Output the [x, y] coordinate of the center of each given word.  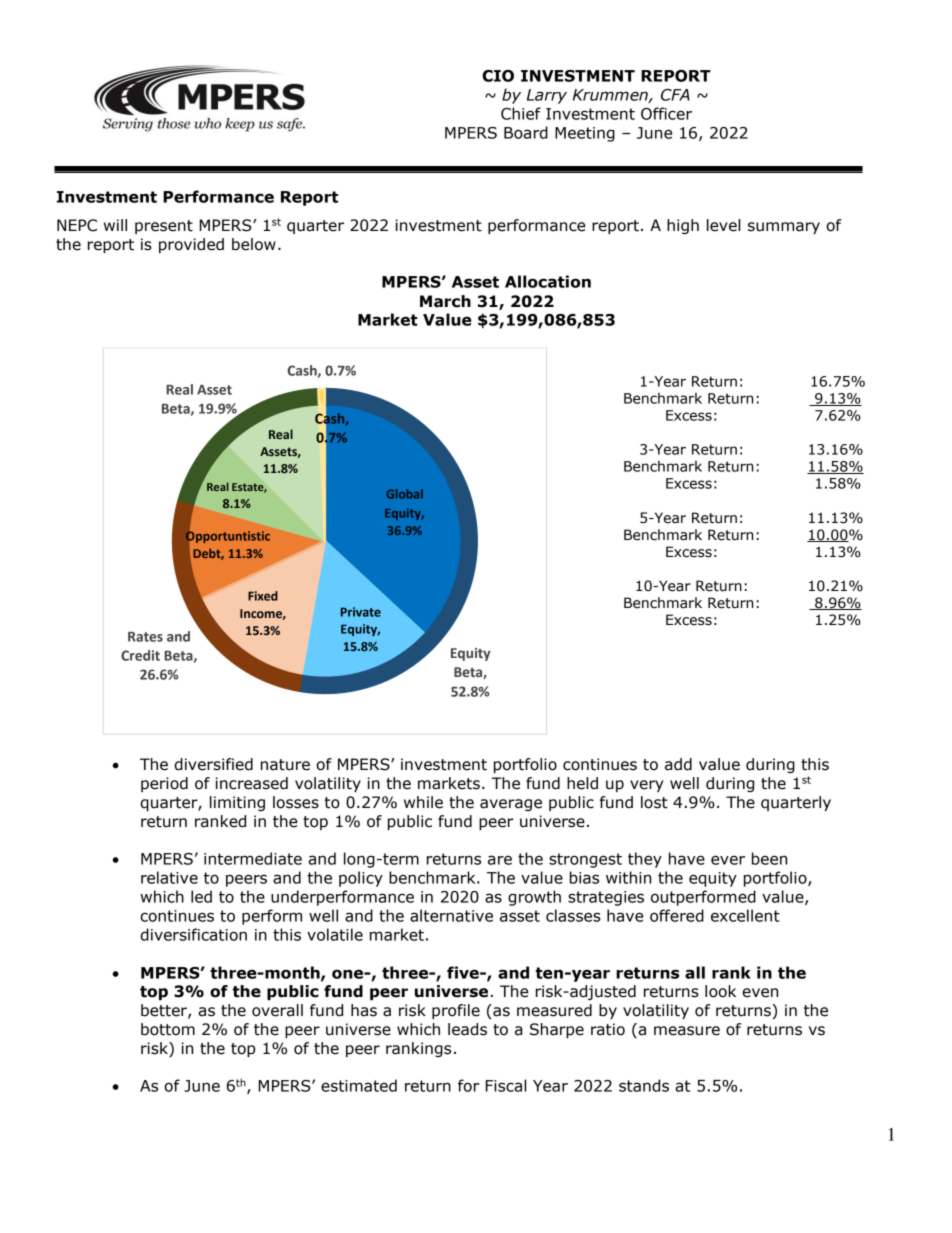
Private [361, 612]
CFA [675, 95]
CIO [498, 76]
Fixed [263, 596]
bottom [168, 1029]
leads [467, 1029]
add [678, 764]
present [164, 227]
